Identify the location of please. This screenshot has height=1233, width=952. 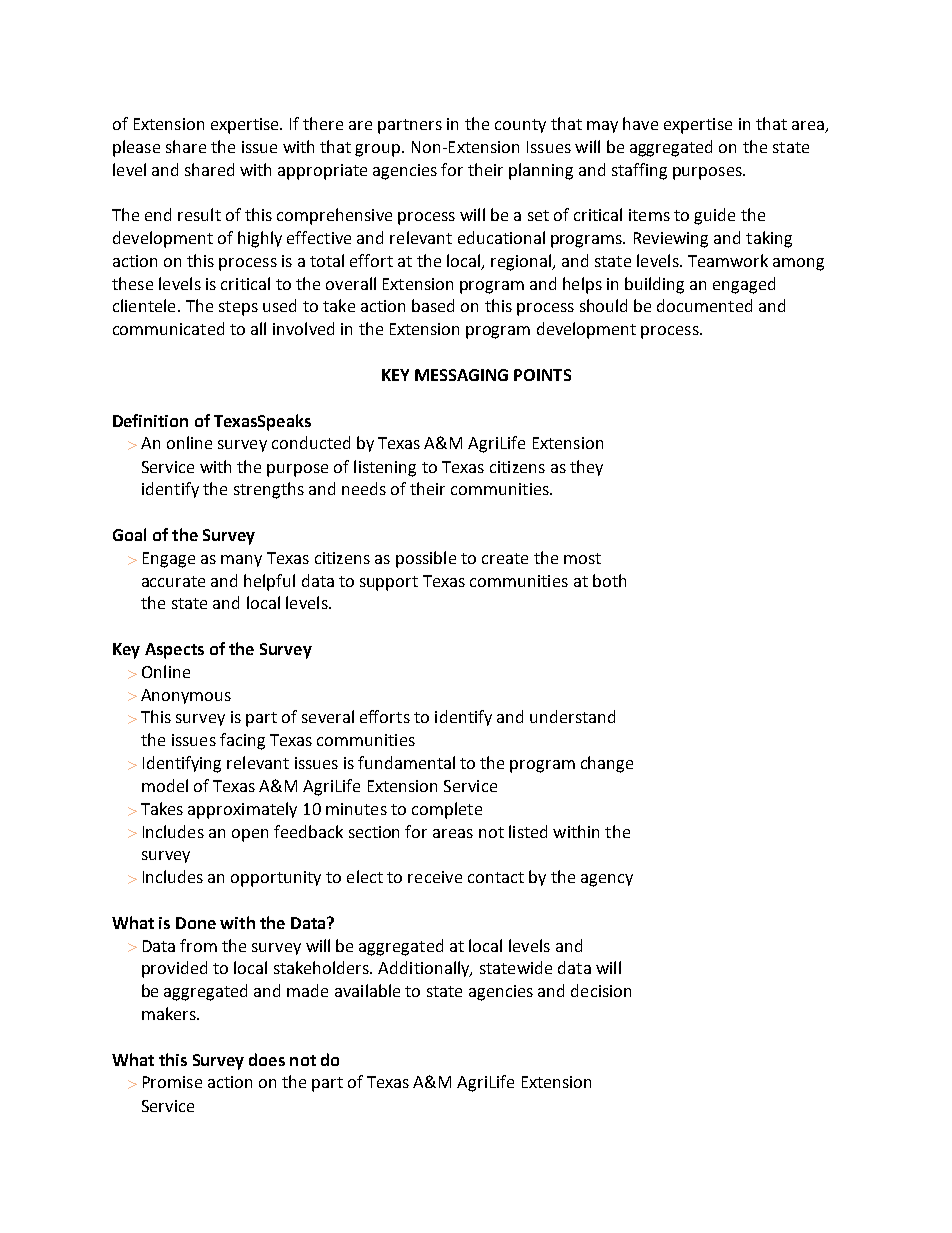
(136, 148).
